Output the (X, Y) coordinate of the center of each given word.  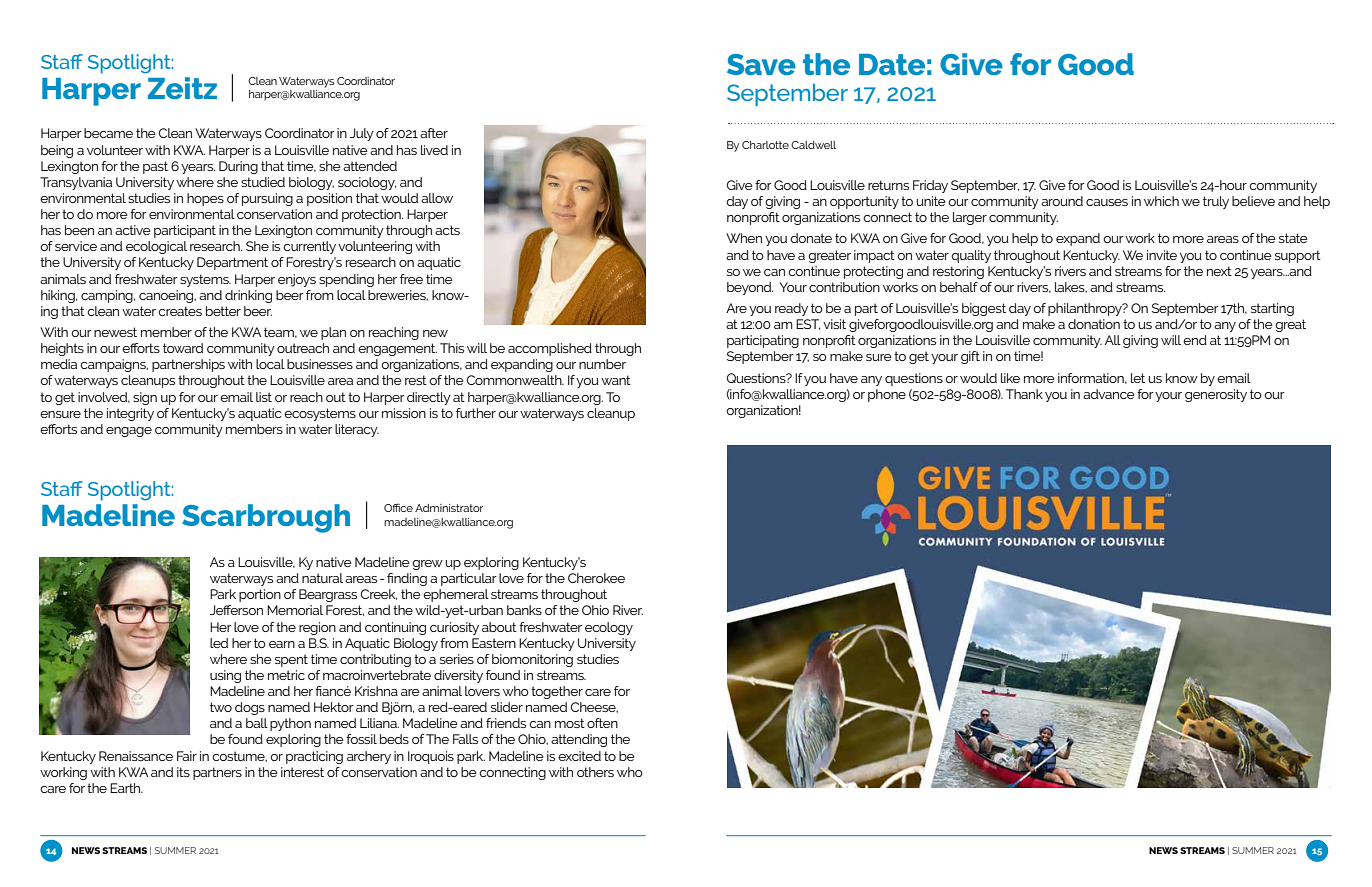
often (602, 723)
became (108, 133)
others (595, 772)
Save (761, 64)
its (183, 772)
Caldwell (813, 145)
